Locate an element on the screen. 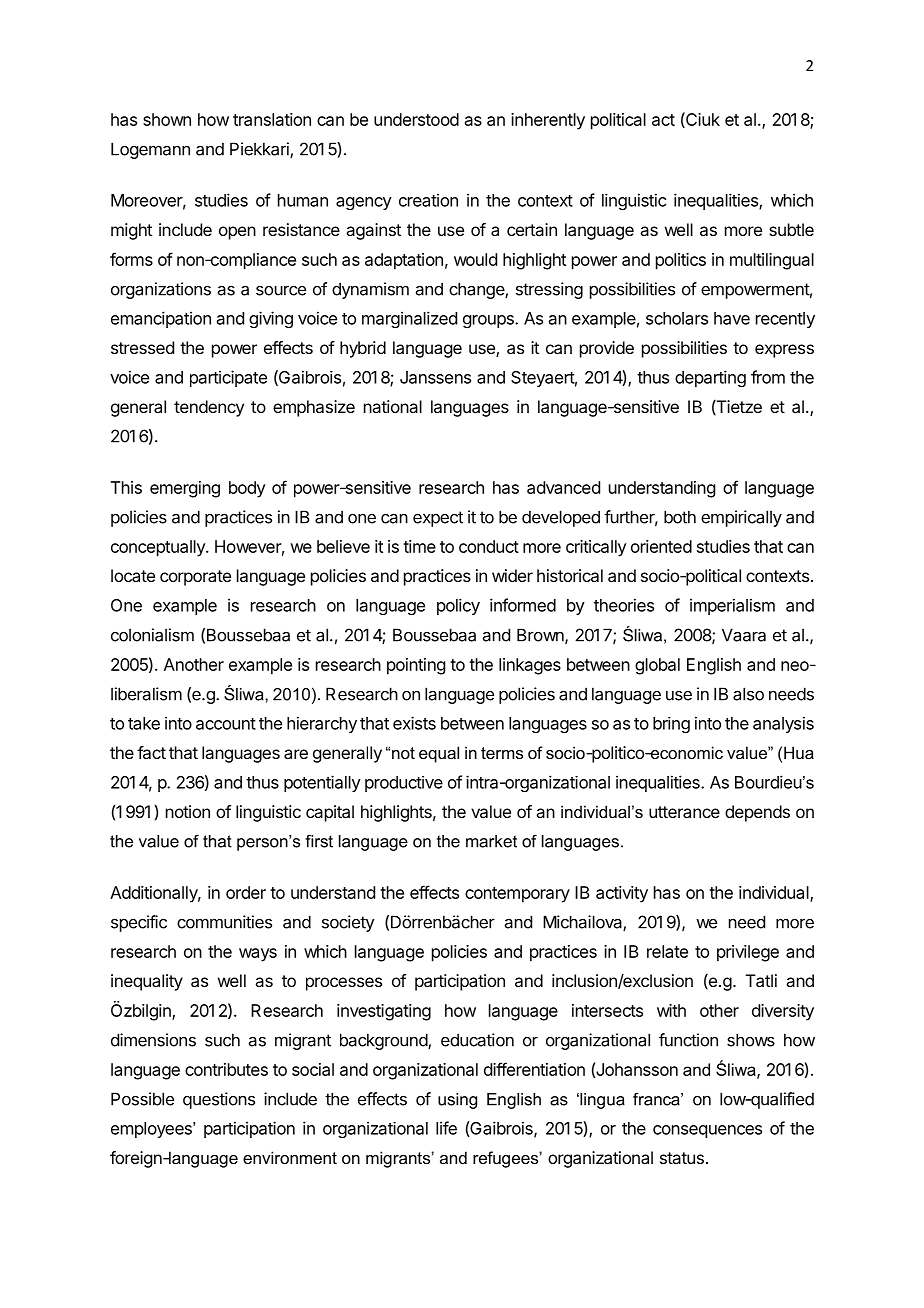  subtle is located at coordinates (791, 229).
